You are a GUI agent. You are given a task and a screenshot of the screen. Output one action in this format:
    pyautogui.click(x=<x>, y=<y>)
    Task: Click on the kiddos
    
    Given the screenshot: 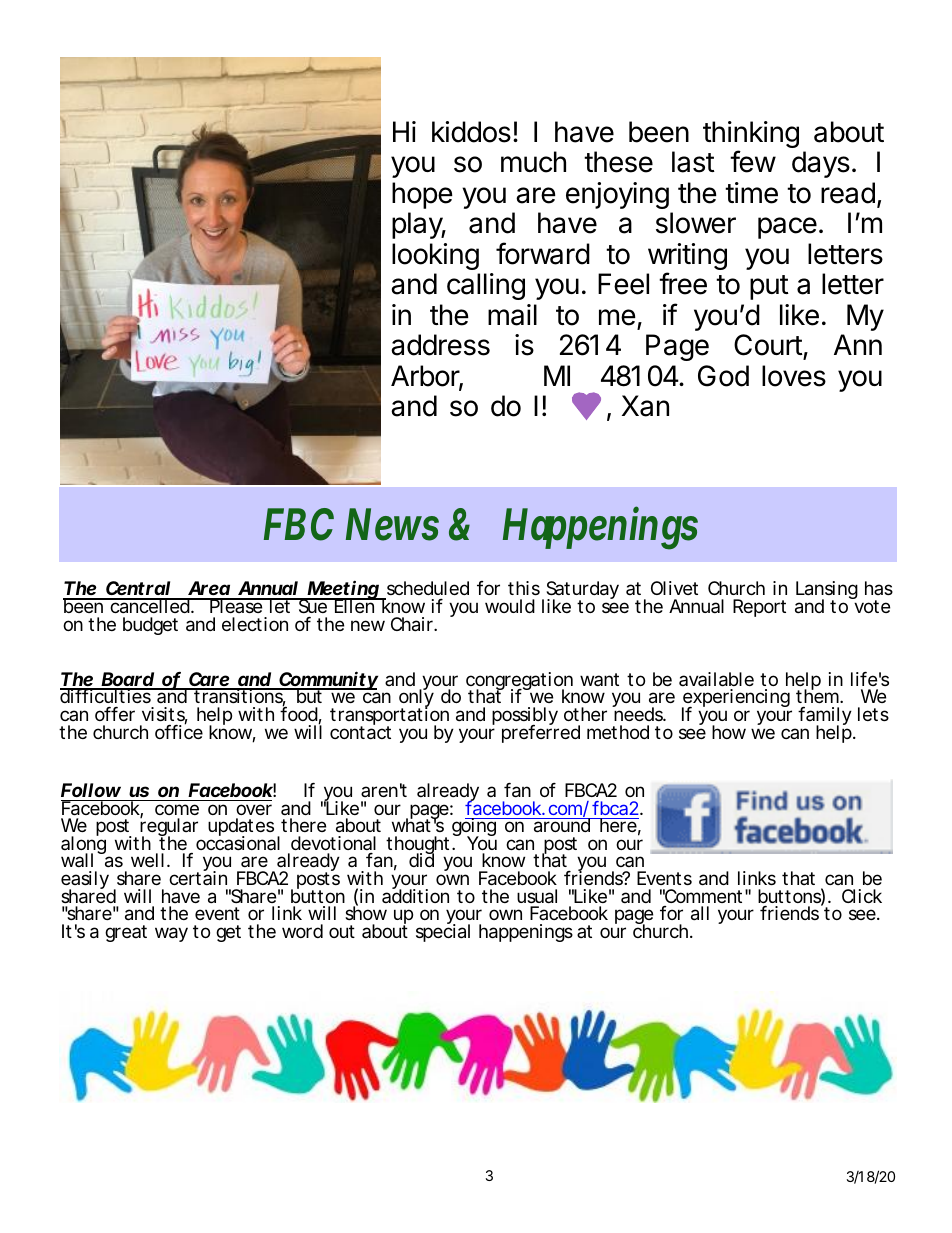 What is the action you would take?
    pyautogui.click(x=471, y=132)
